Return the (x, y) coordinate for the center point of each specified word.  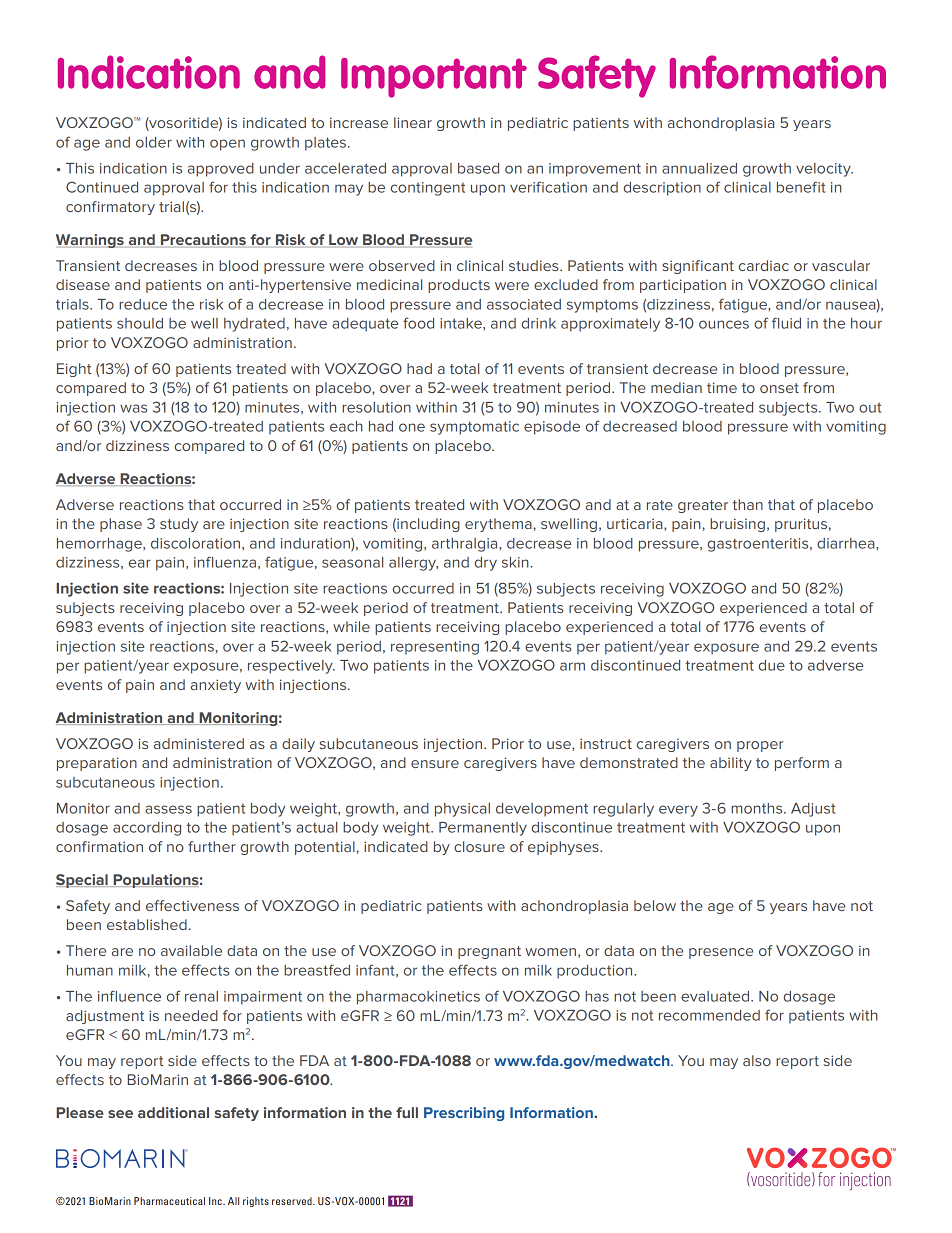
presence (721, 953)
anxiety (216, 686)
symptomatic (474, 428)
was (133, 408)
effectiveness (192, 905)
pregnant (489, 952)
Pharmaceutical (169, 1201)
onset (779, 388)
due (772, 665)
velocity (824, 170)
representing (435, 648)
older (154, 142)
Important (434, 78)
